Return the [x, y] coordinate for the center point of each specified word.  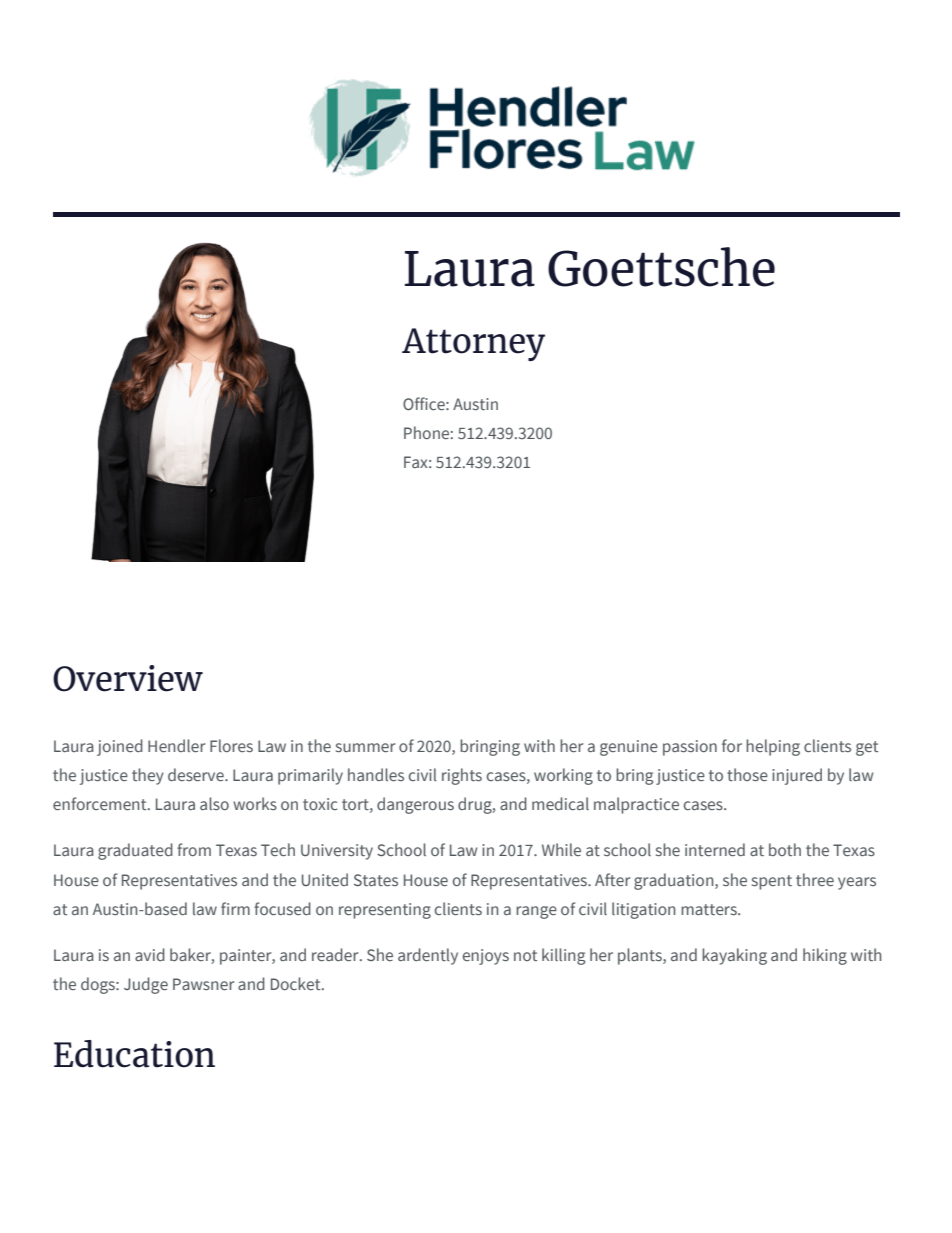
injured [797, 776]
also [214, 803]
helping [773, 747]
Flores [231, 745]
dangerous [415, 805]
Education [134, 1054]
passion [690, 748]
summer [365, 747]
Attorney [473, 344]
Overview [128, 678]
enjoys [486, 957]
